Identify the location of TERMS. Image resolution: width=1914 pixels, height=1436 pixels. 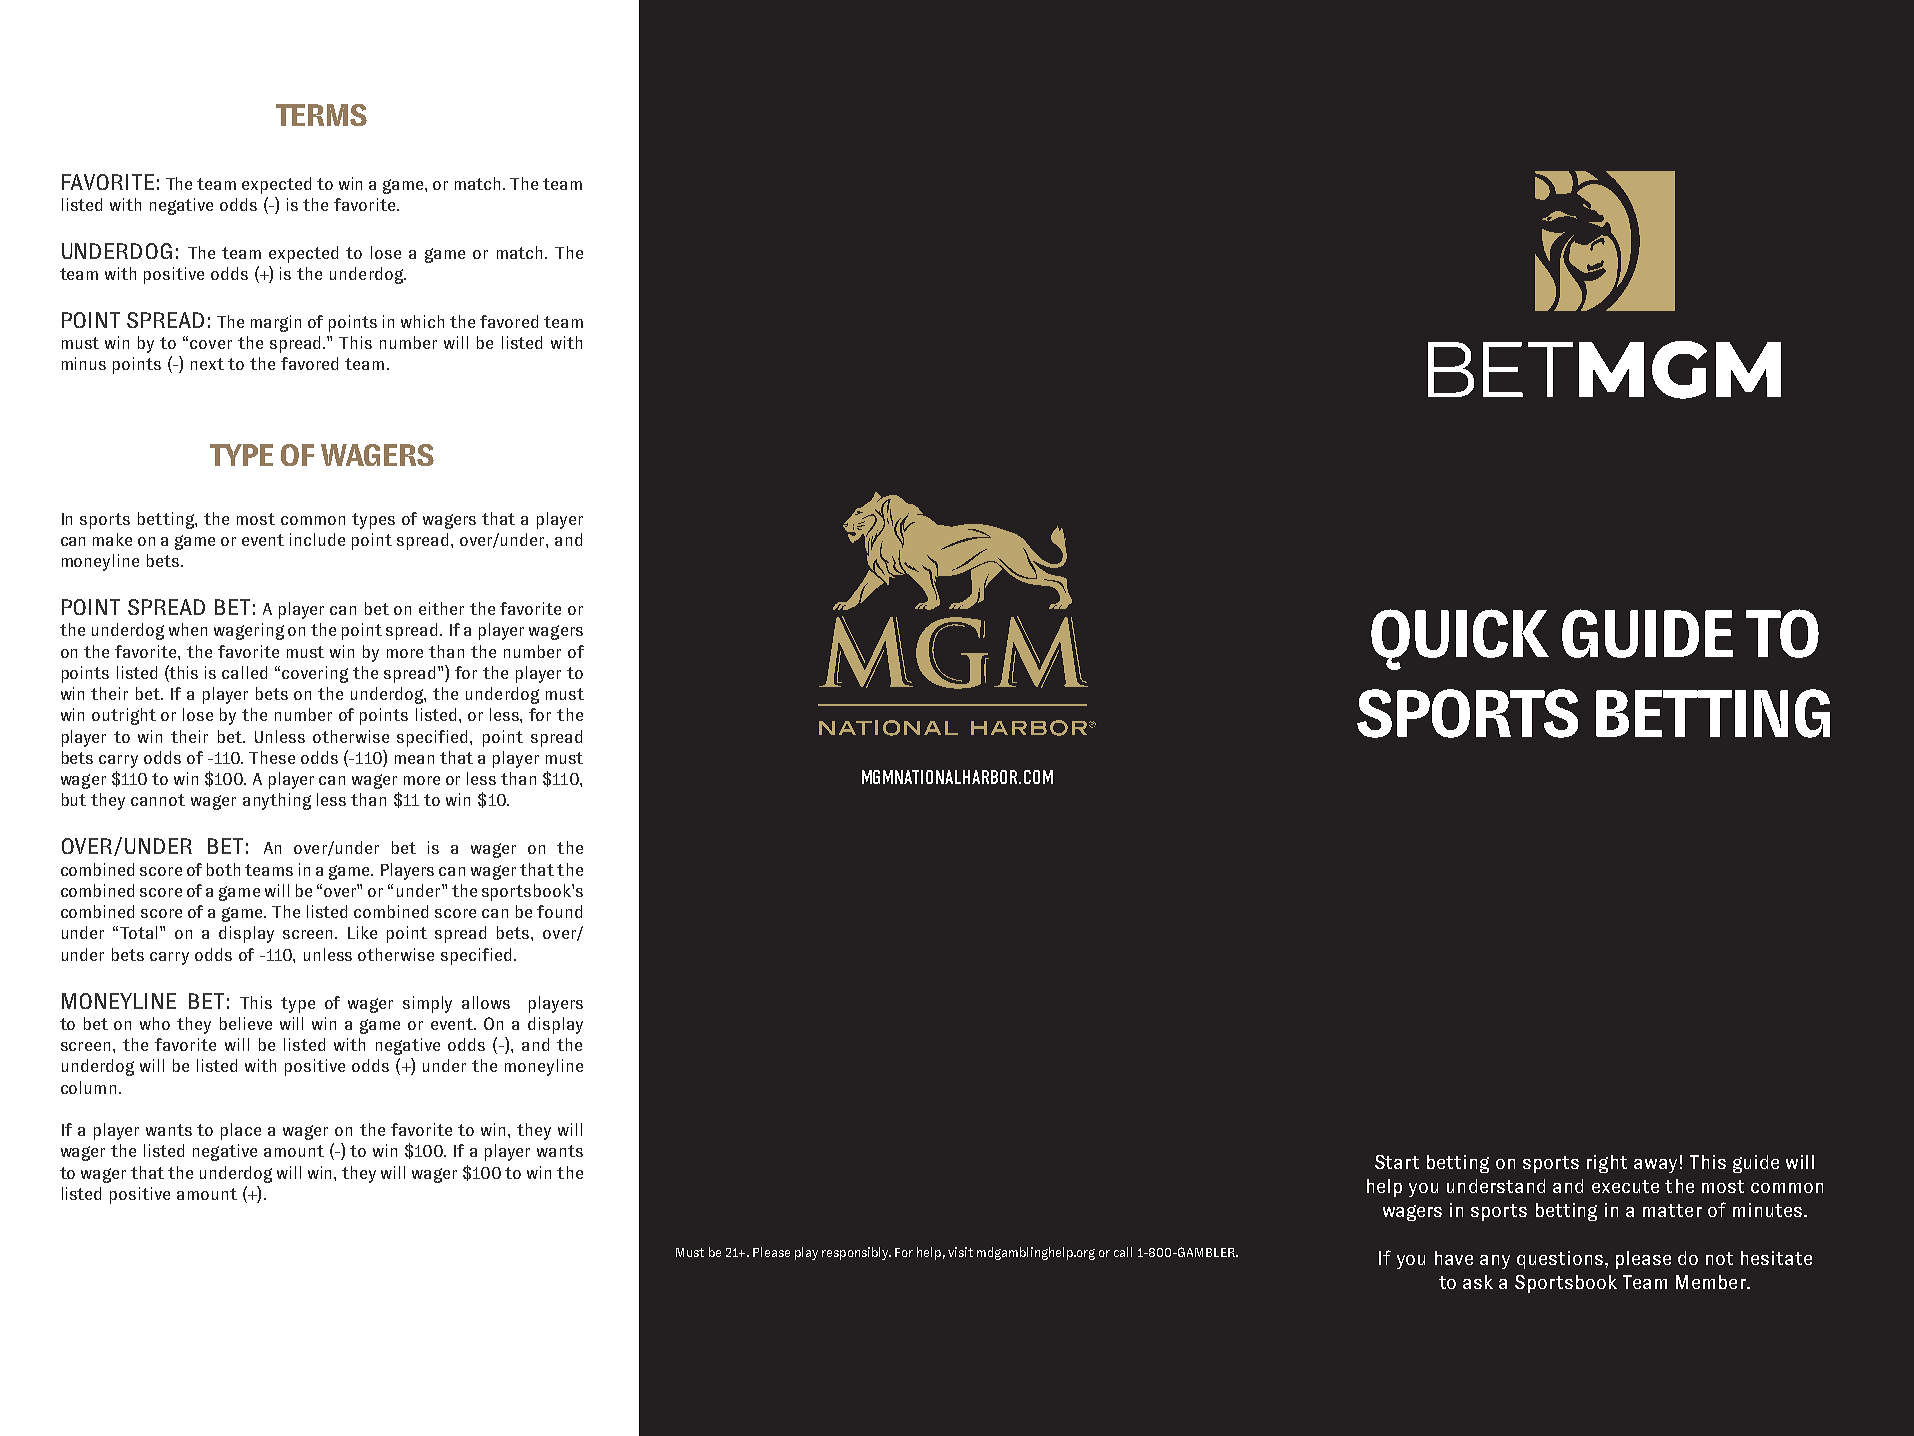
(321, 115).
